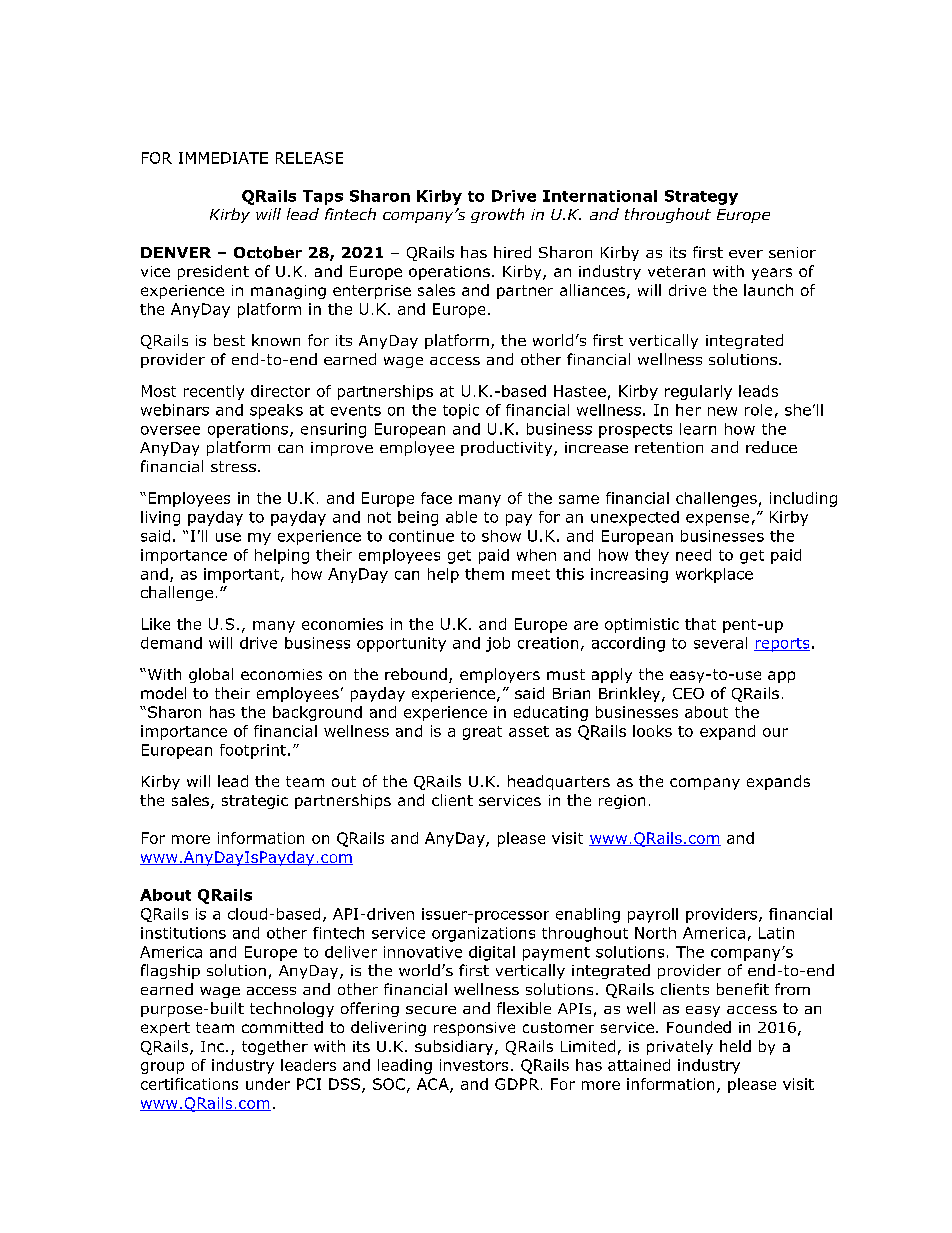 Image resolution: width=952 pixels, height=1233 pixels. Describe the element at coordinates (735, 1046) in the screenshot. I see `held` at that location.
